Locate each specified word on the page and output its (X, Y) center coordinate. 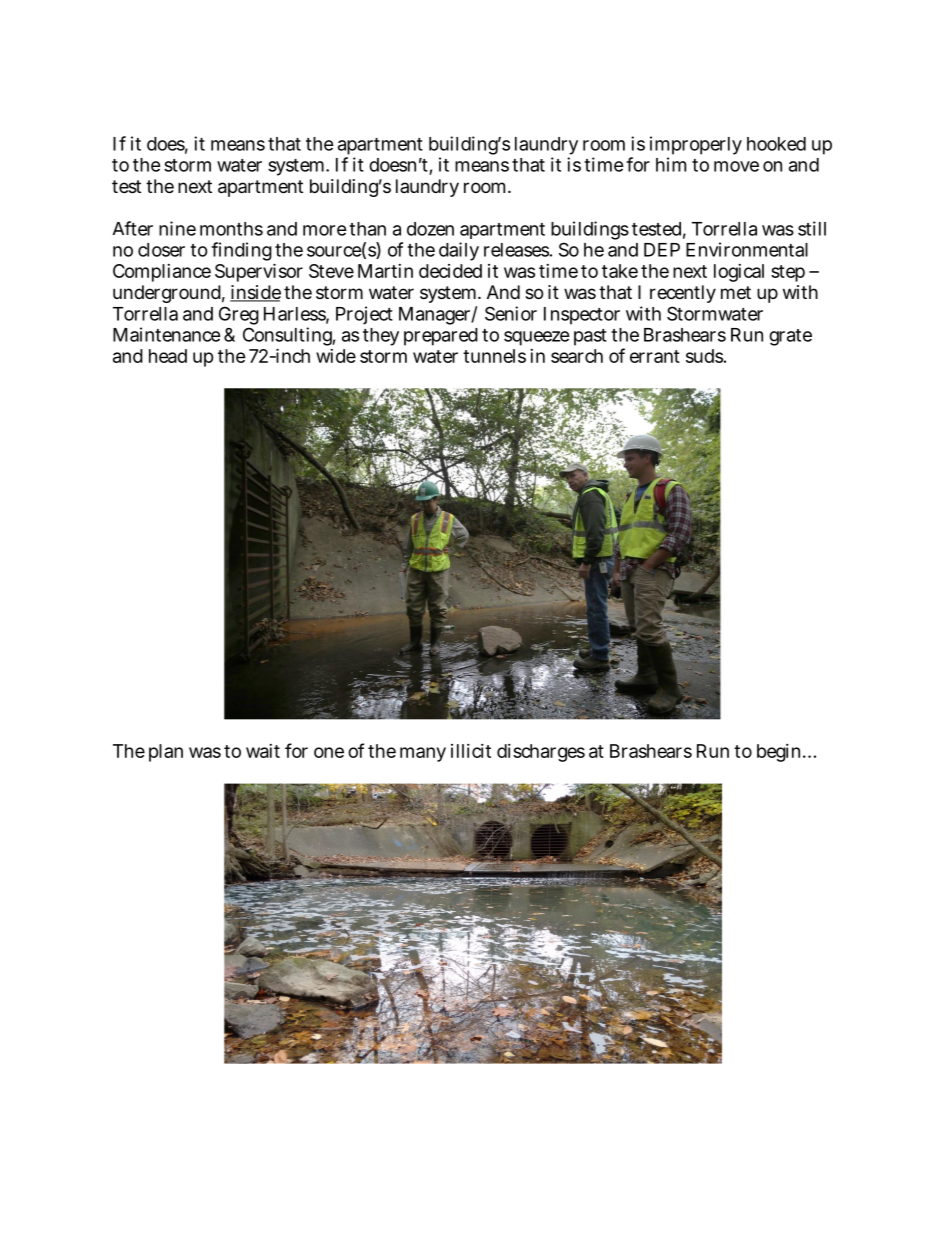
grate (790, 337)
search (577, 356)
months (231, 229)
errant (655, 356)
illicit (471, 751)
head (168, 356)
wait (263, 751)
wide (336, 356)
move (736, 166)
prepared (441, 337)
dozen (430, 229)
